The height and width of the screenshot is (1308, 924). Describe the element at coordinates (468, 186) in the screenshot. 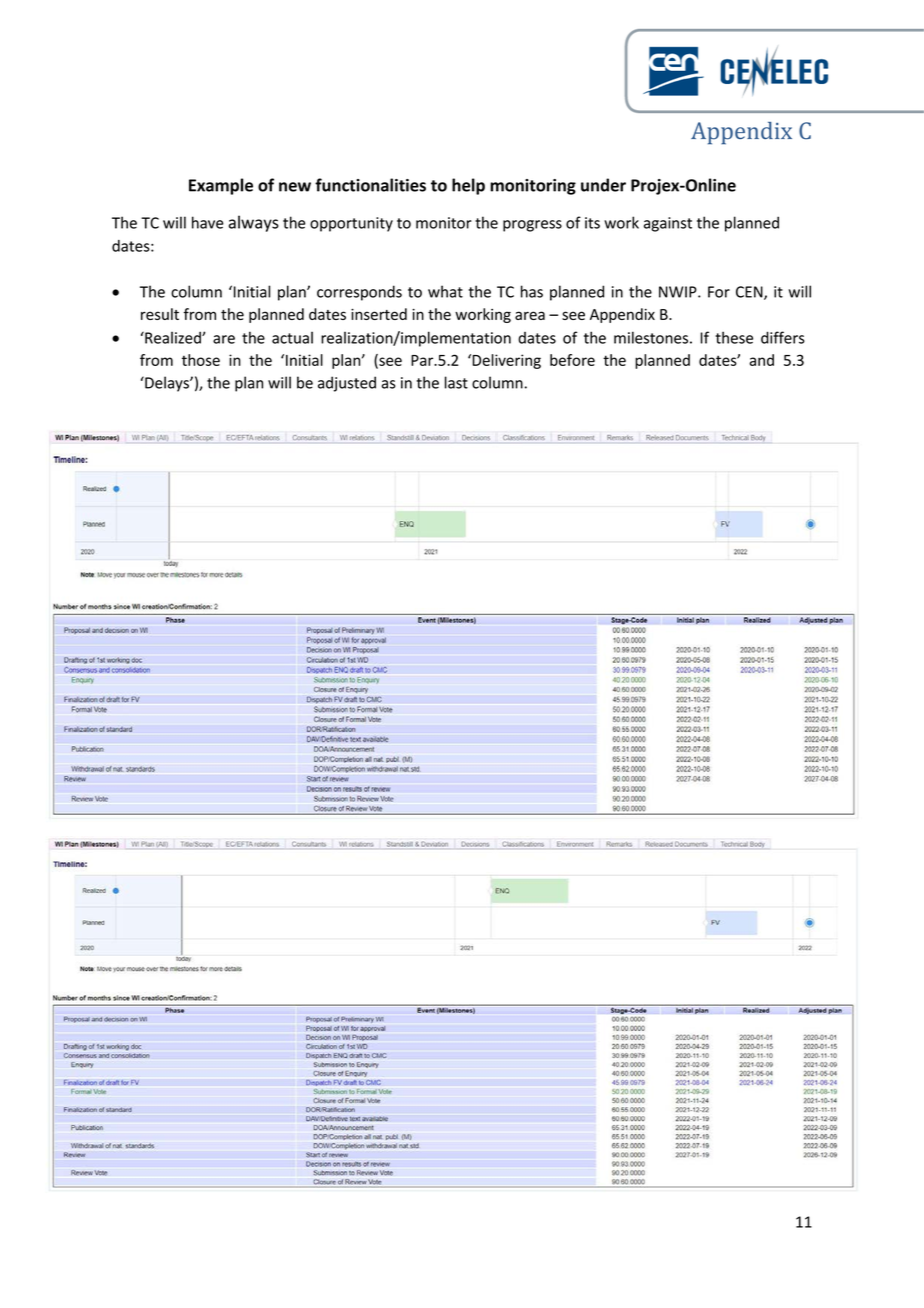

I see `help` at that location.
